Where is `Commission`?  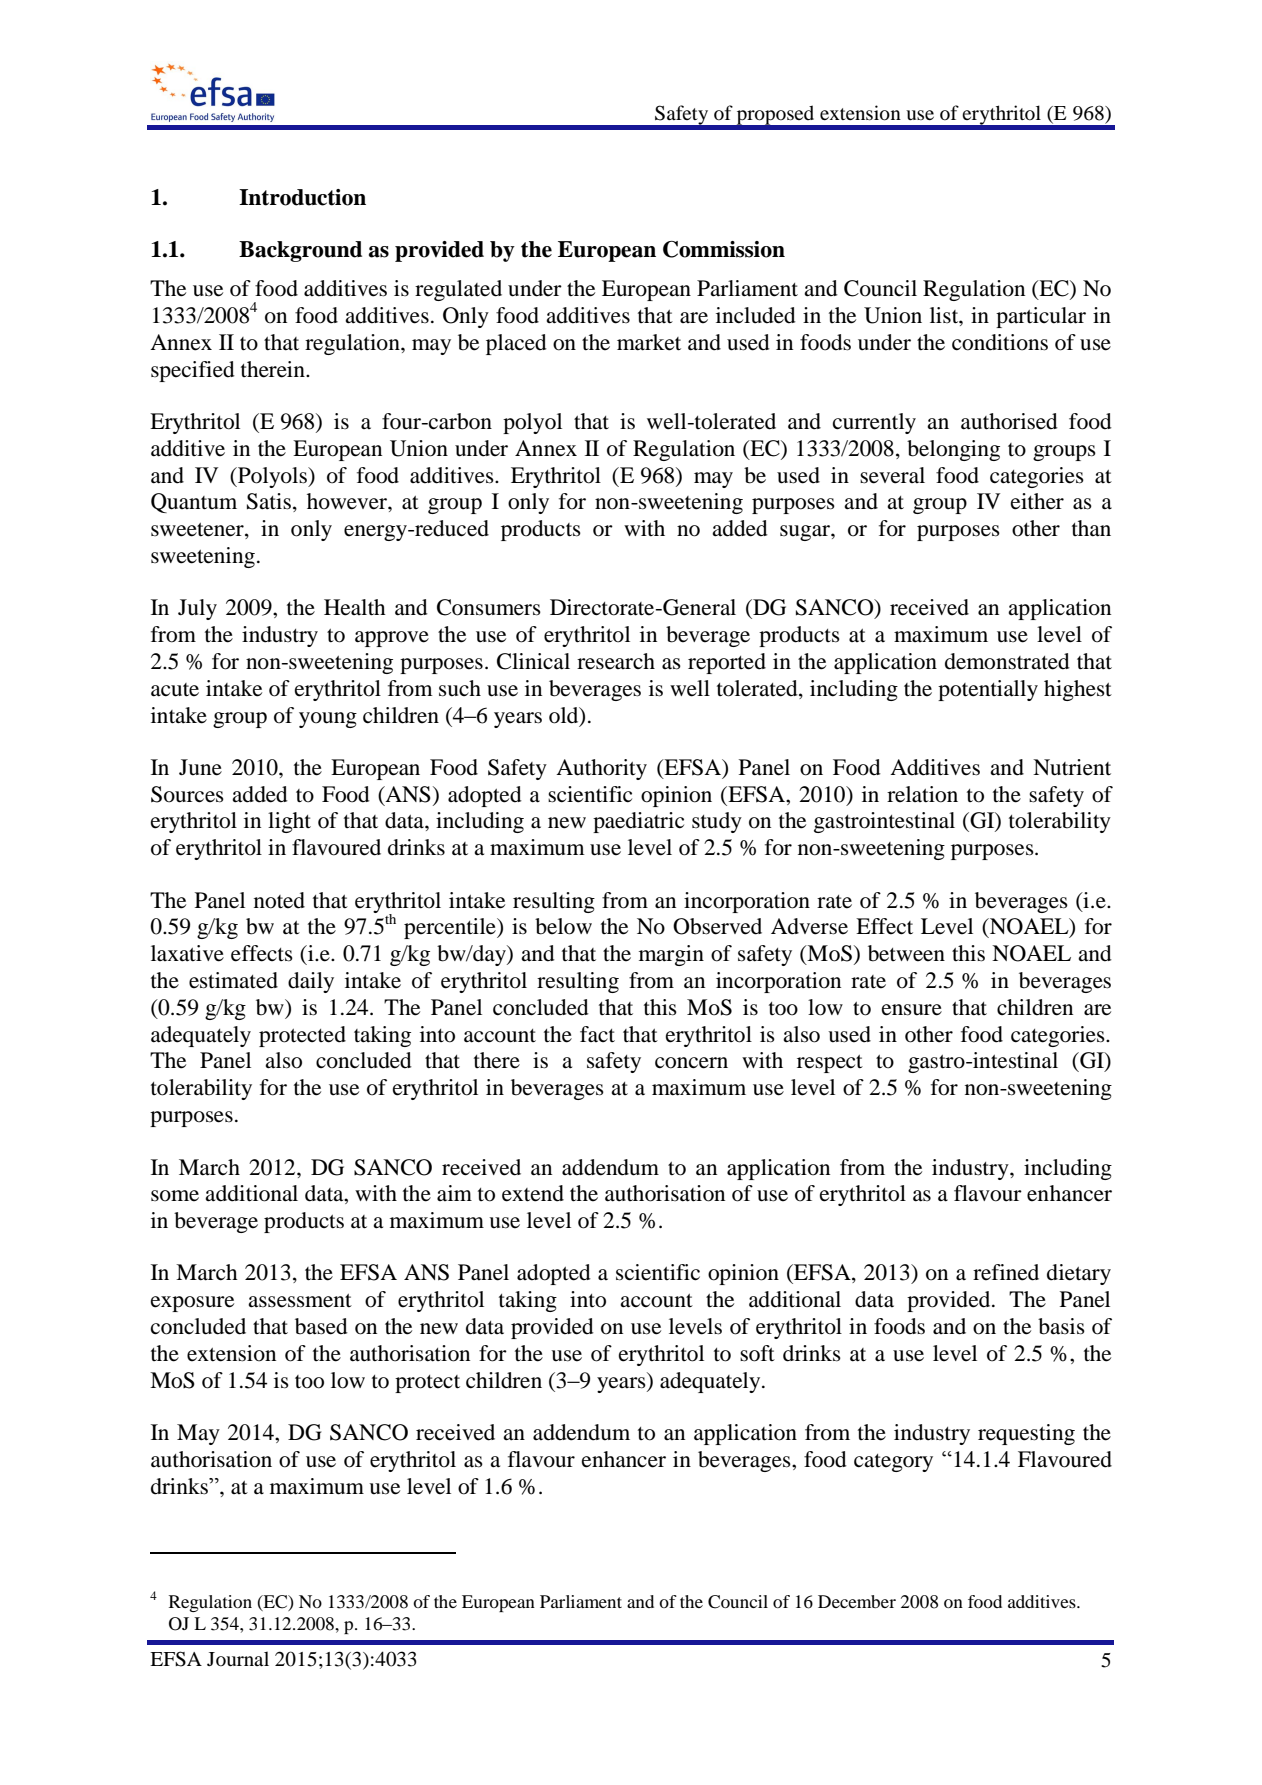
Commission is located at coordinates (724, 249).
